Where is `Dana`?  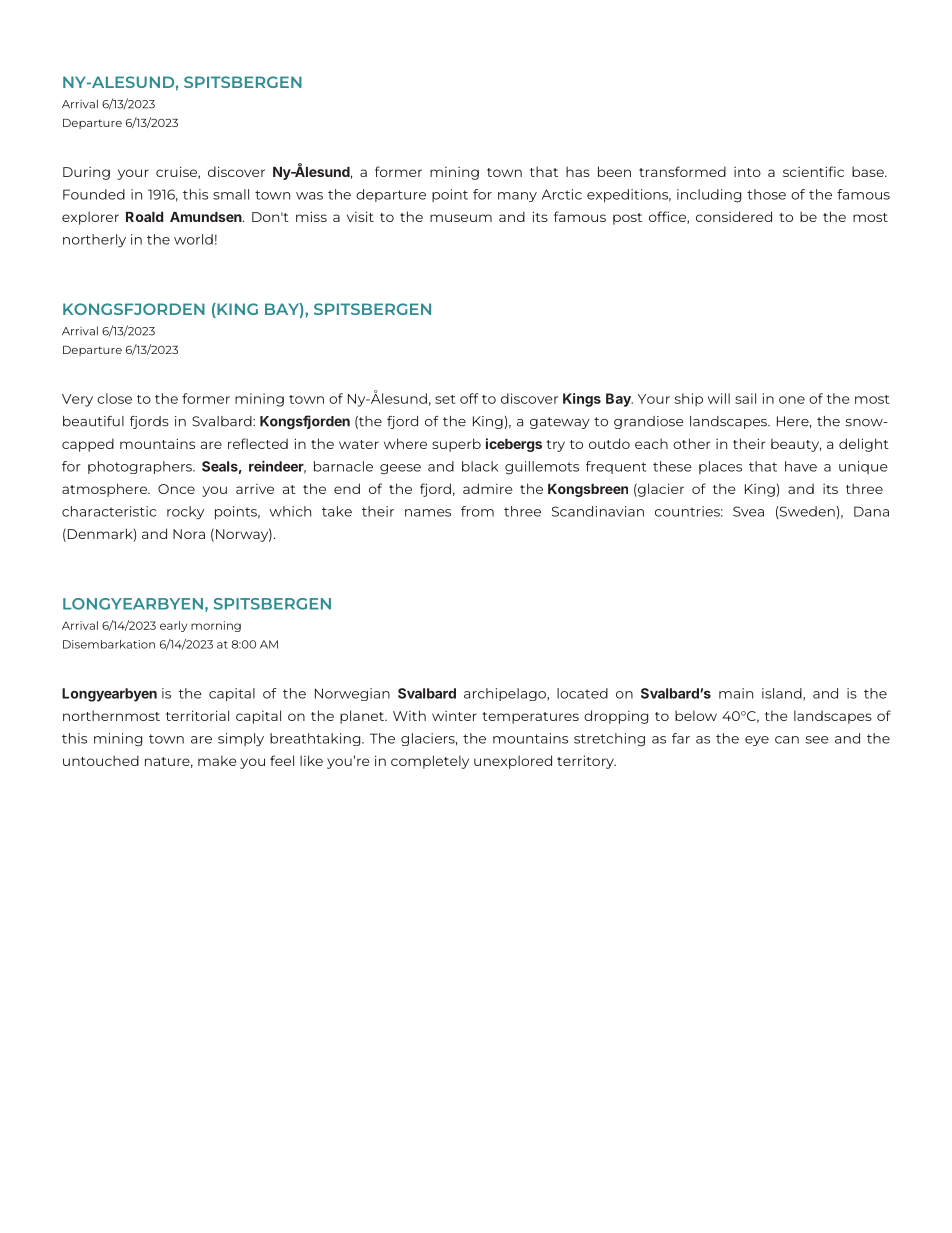
Dana is located at coordinates (871, 511).
